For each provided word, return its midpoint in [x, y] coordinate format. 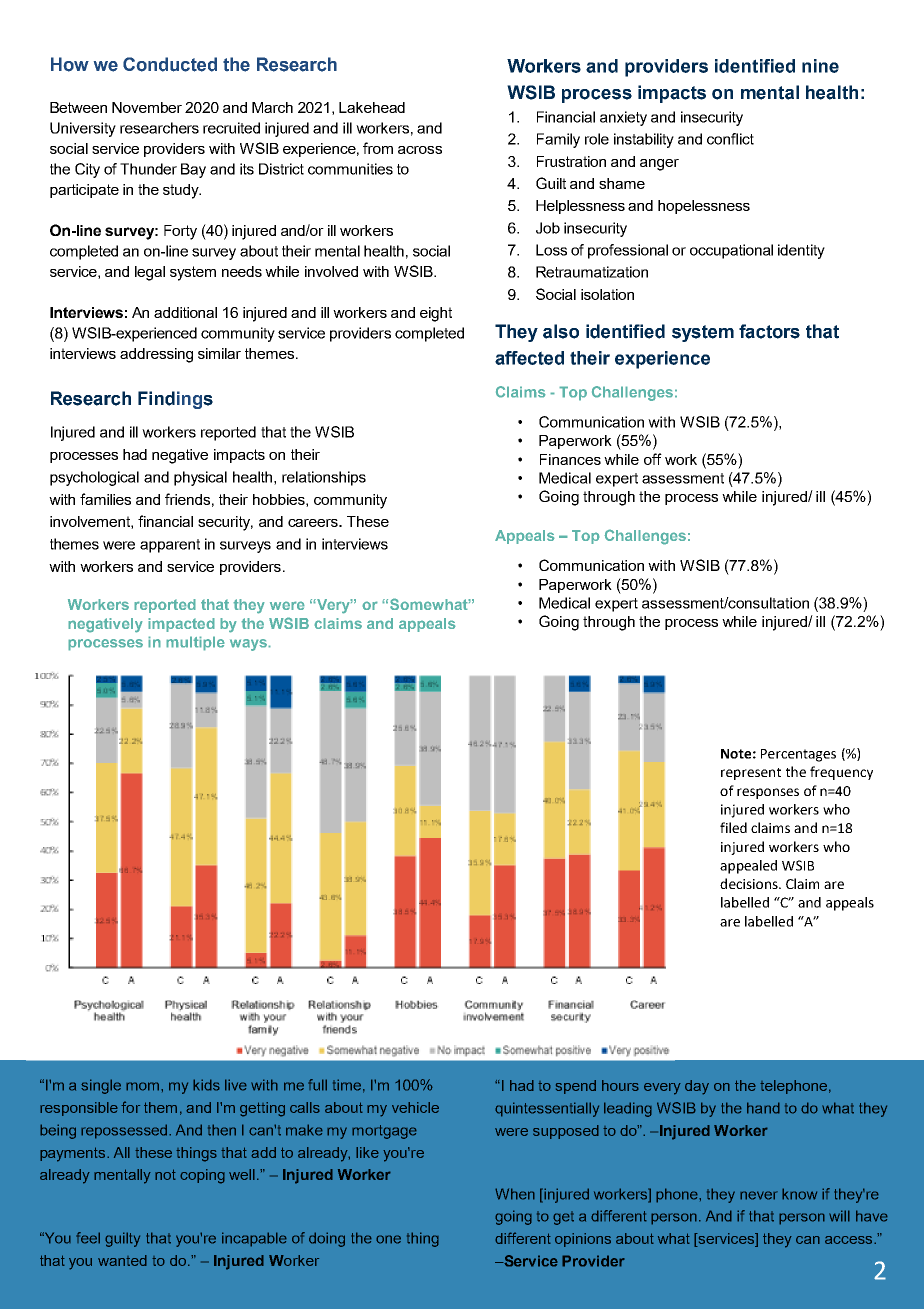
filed [733, 827]
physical [200, 478]
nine [820, 66]
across [420, 150]
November [147, 107]
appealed [748, 867]
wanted [122, 1260]
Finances [570, 459]
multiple [195, 643]
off [653, 459]
